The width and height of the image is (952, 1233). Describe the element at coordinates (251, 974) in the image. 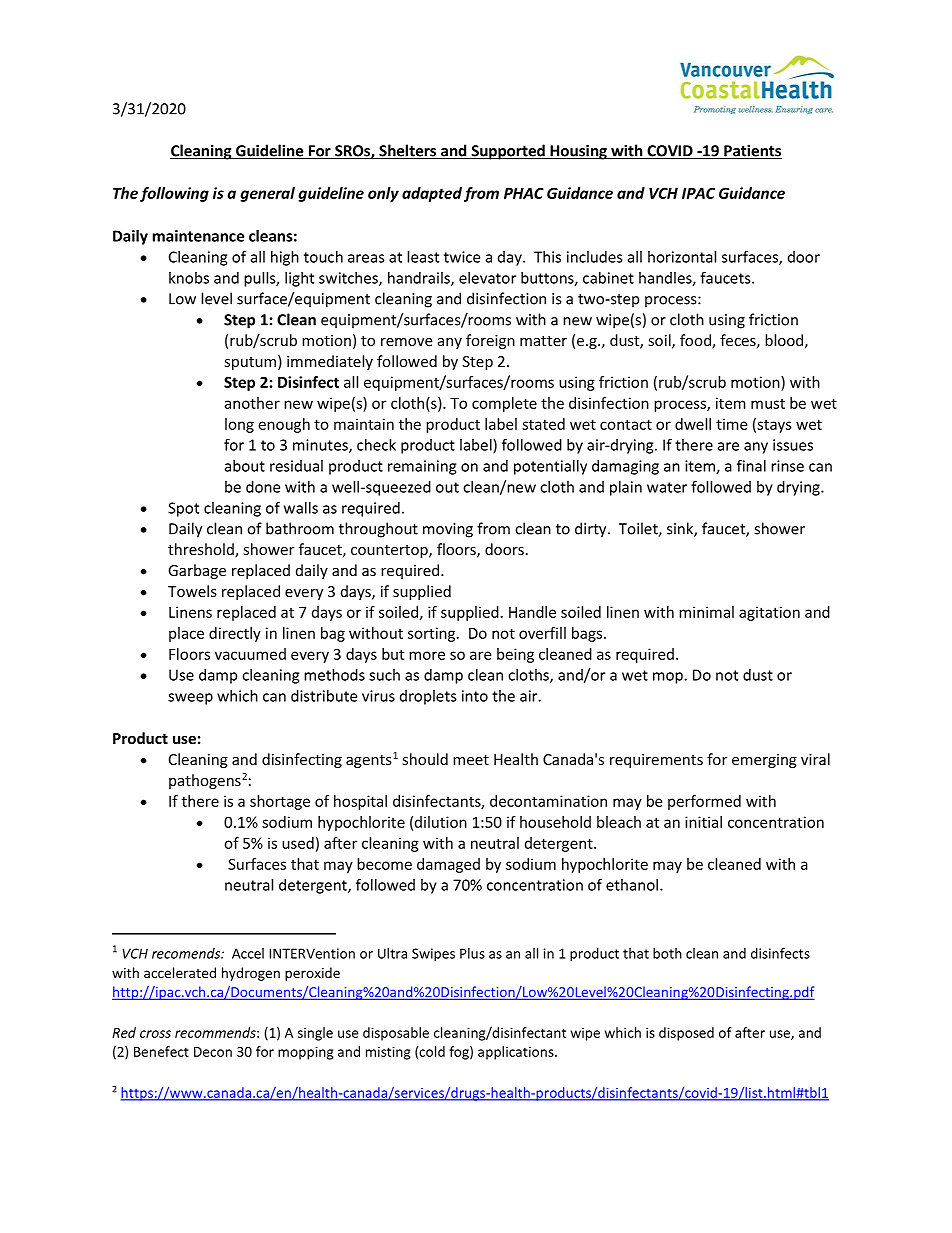

I see `hydrogen` at that location.
